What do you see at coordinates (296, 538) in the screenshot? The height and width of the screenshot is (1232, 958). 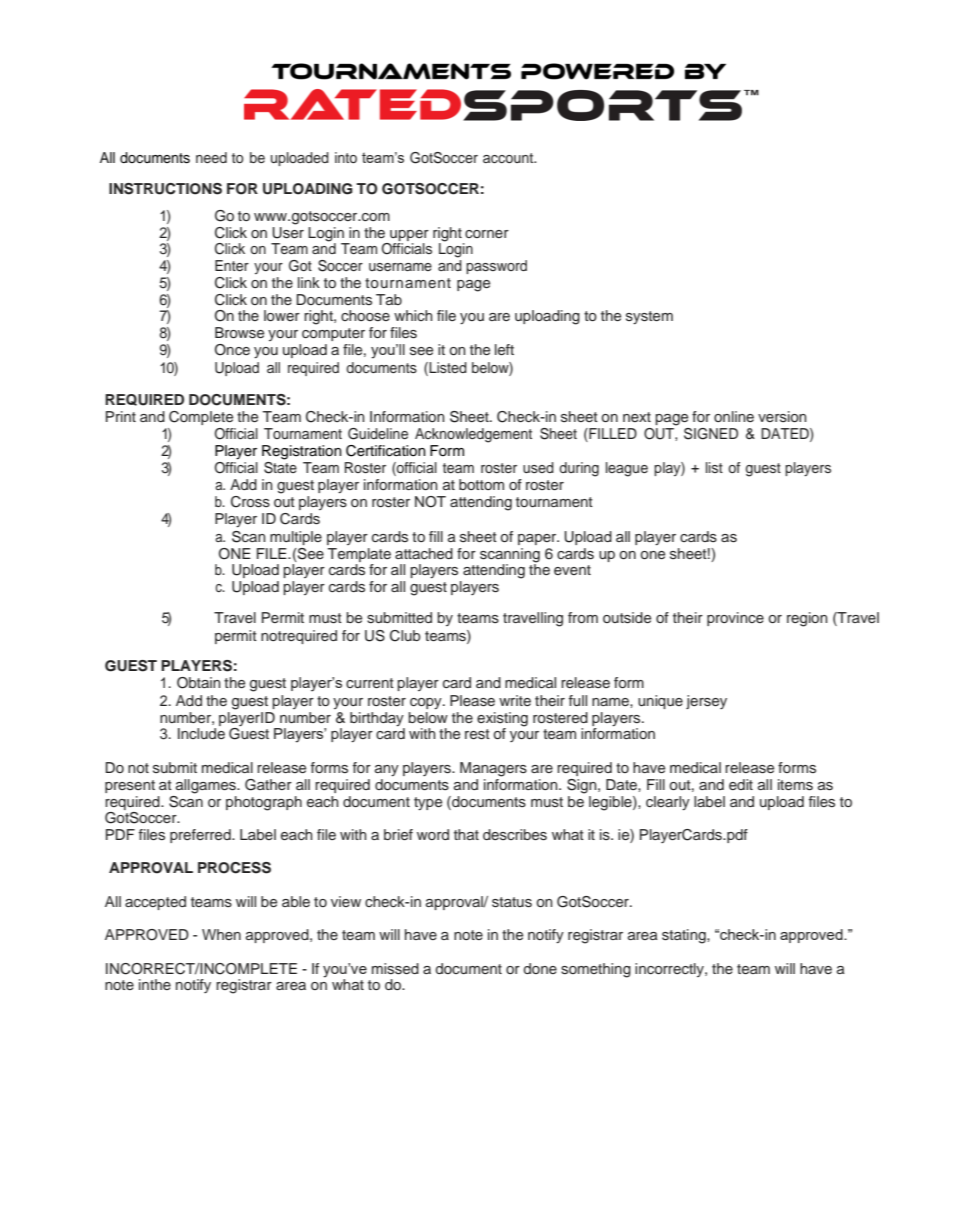 I see `multiple` at bounding box center [296, 538].
